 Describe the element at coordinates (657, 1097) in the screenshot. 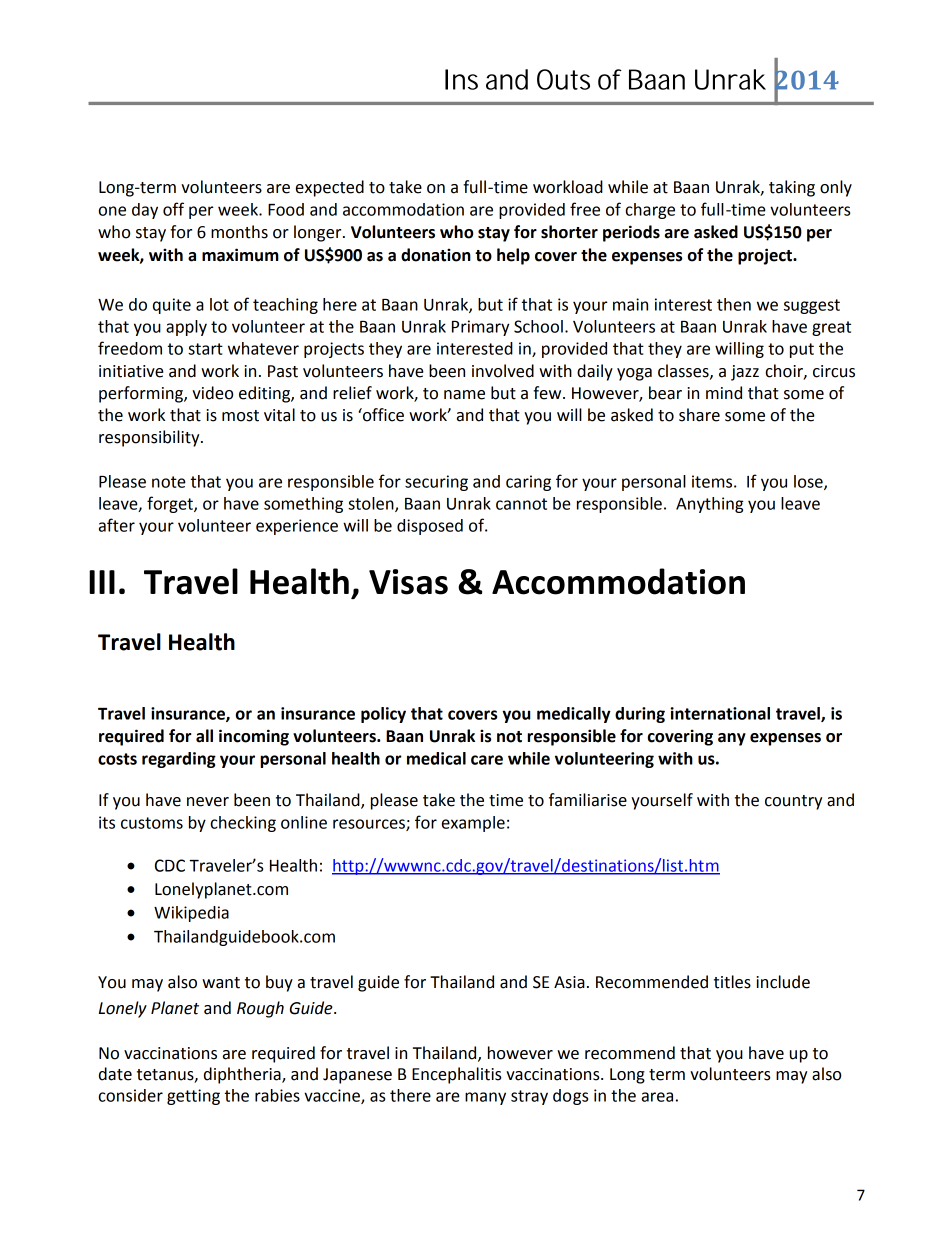

I see `area` at that location.
